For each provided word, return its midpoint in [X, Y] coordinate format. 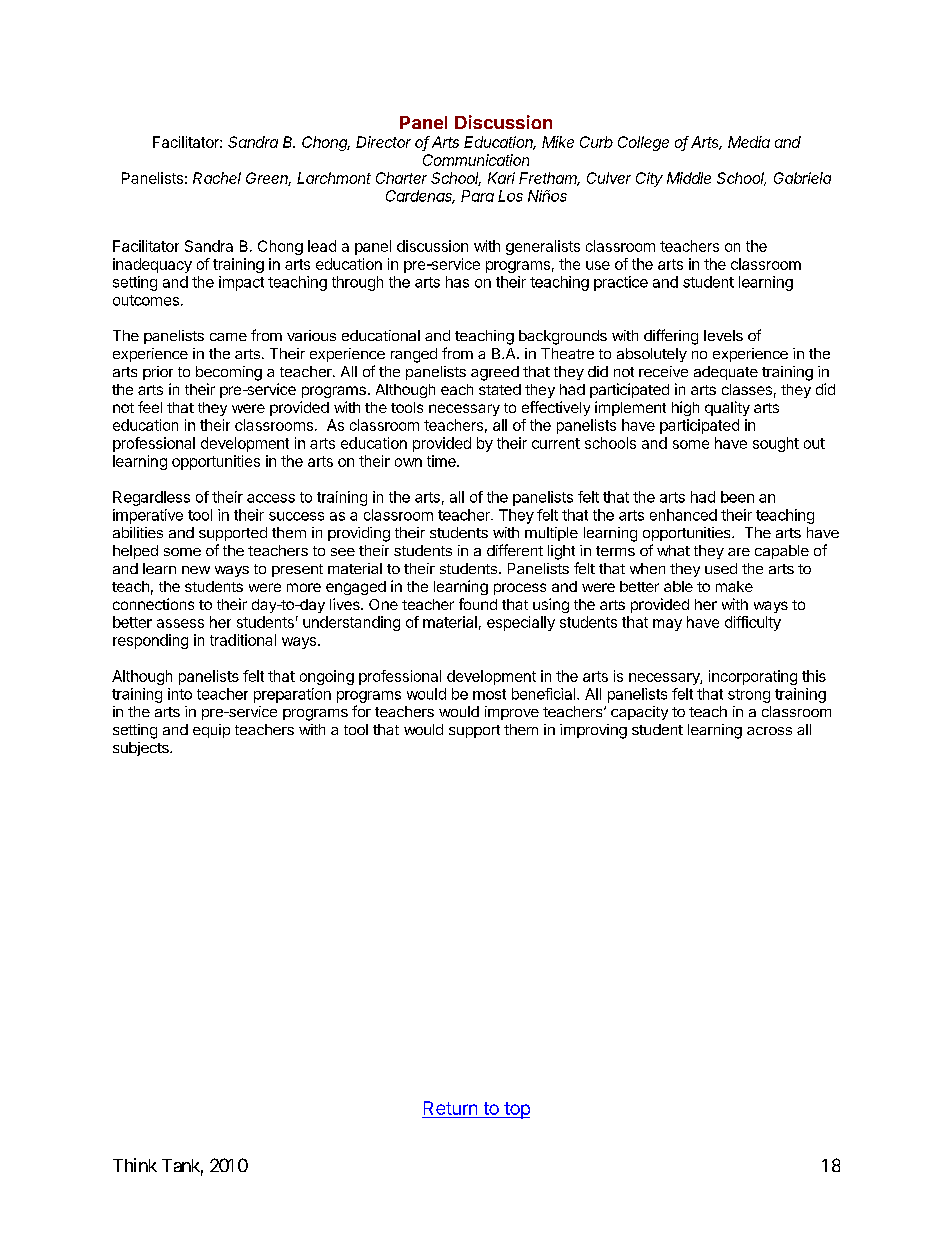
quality [727, 408]
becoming [229, 373]
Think [135, 1165]
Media [749, 142]
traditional [243, 640]
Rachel [217, 178]
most [489, 694]
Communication [476, 160]
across [769, 731]
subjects [142, 749]
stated [500, 389]
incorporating [753, 677]
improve [512, 713]
